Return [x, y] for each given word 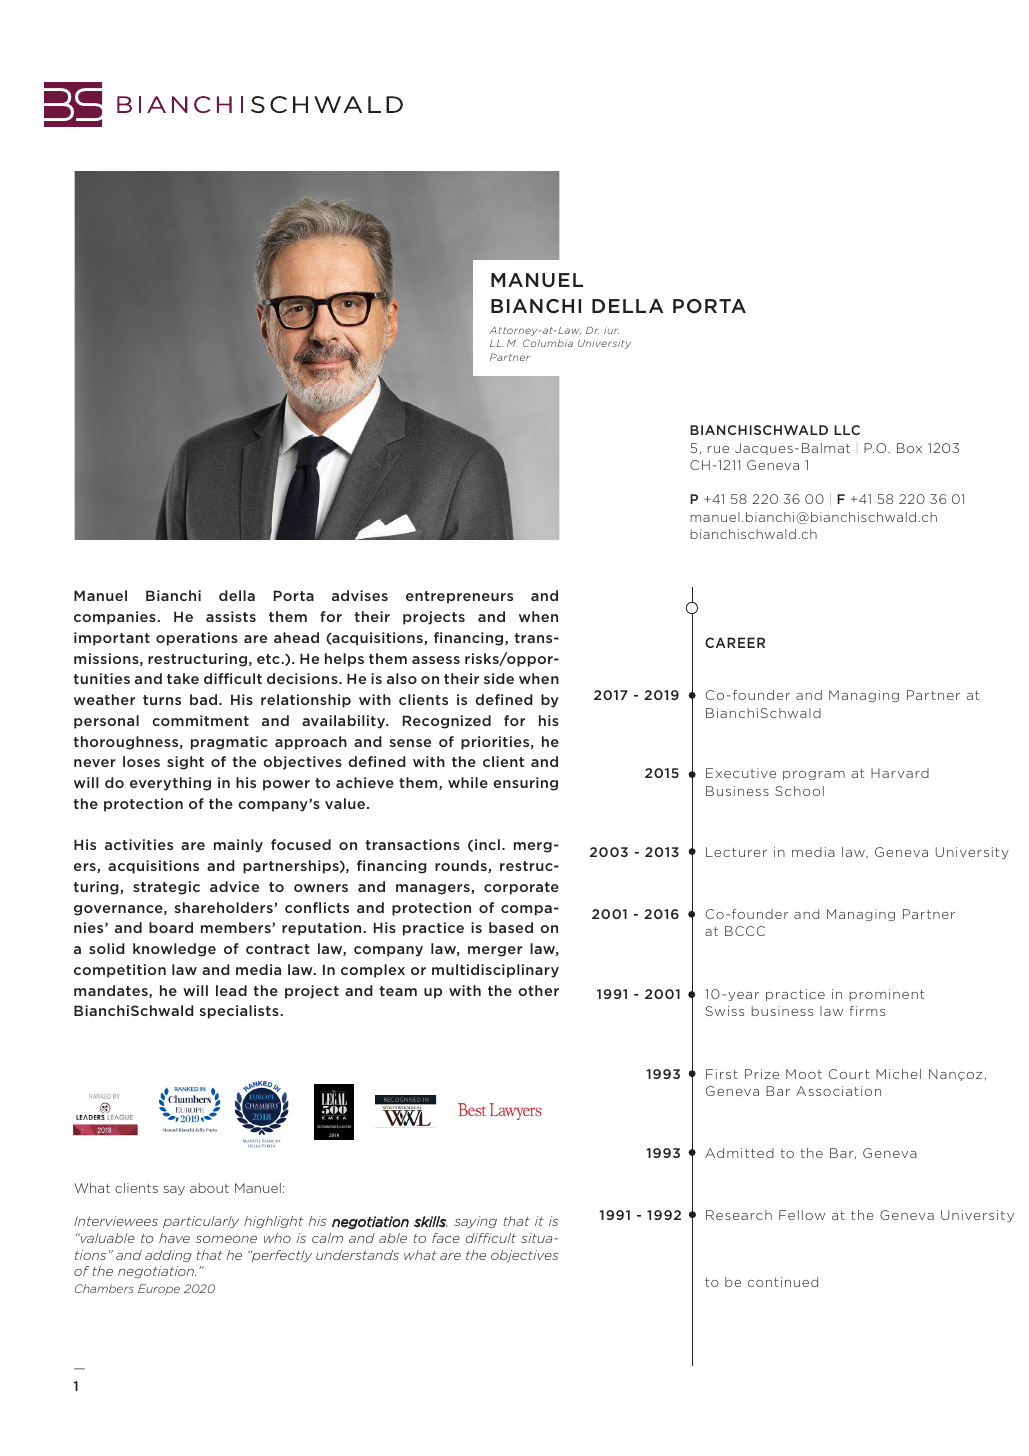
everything [170, 784]
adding [168, 1256]
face [446, 1238]
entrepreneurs [459, 597]
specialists [240, 1012]
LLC [847, 430]
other [538, 990]
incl [487, 844]
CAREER [735, 642]
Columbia [548, 343]
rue [718, 449]
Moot [804, 1074]
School [799, 791]
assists [231, 616]
